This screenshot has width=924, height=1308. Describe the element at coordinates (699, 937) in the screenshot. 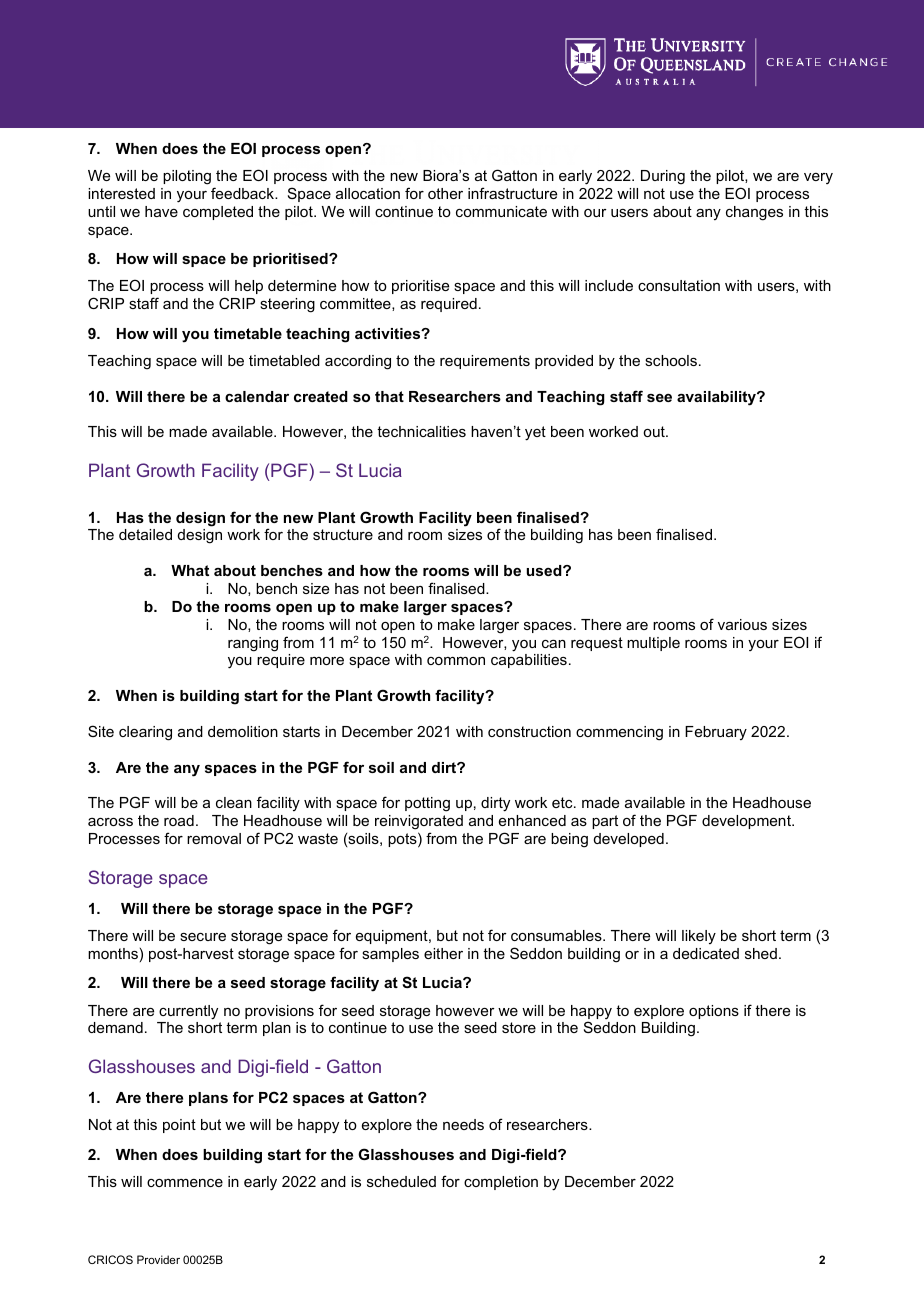

I see `likely` at that location.
